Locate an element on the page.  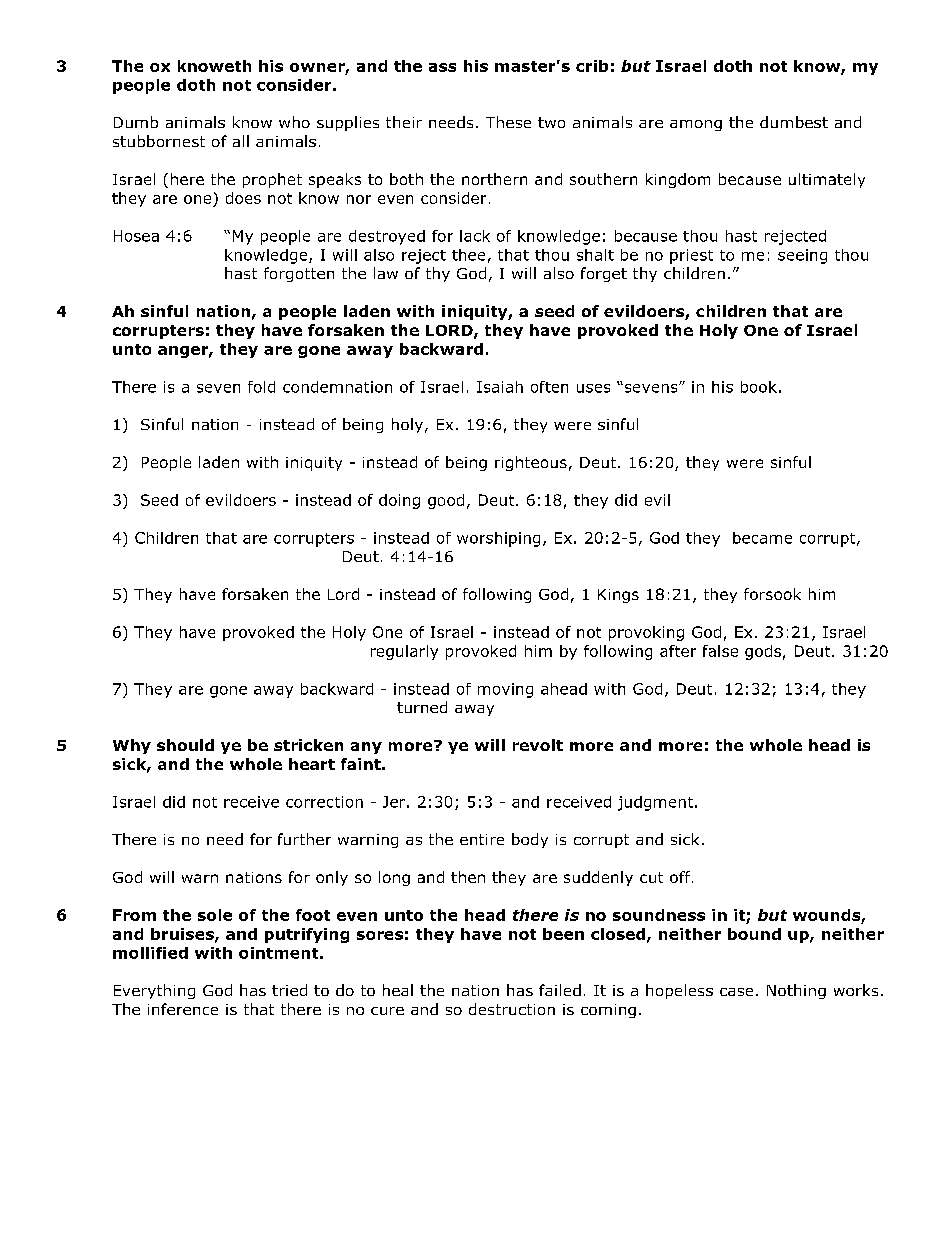
These is located at coordinates (508, 122).
